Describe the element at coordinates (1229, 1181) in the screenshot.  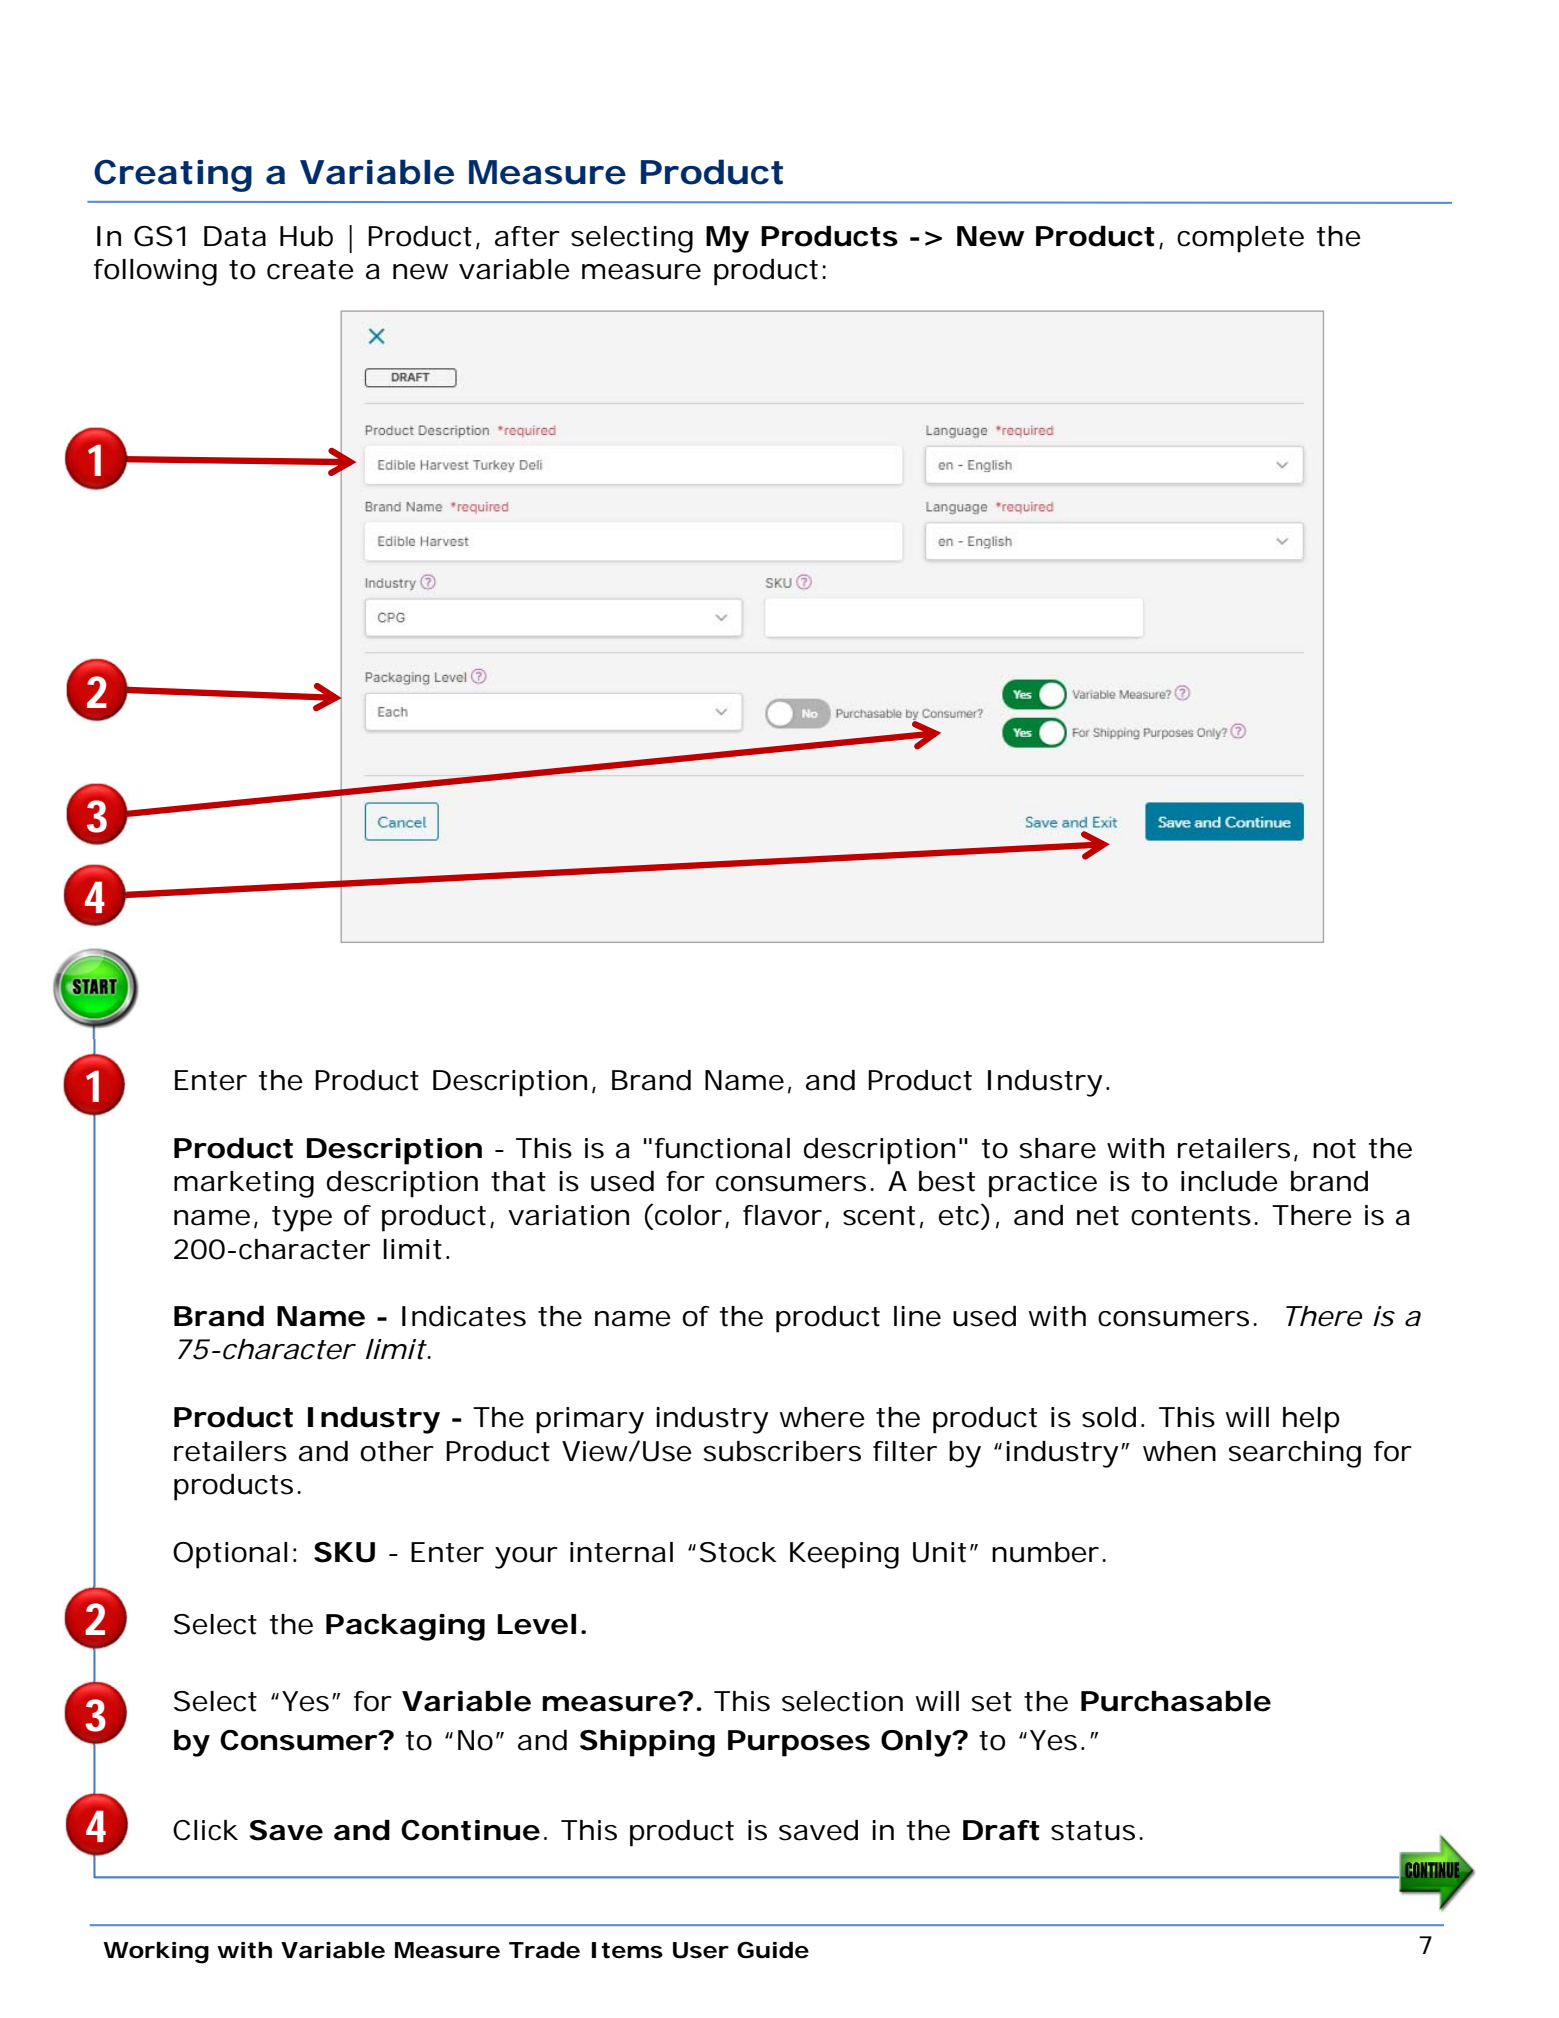
I see `include` at that location.
